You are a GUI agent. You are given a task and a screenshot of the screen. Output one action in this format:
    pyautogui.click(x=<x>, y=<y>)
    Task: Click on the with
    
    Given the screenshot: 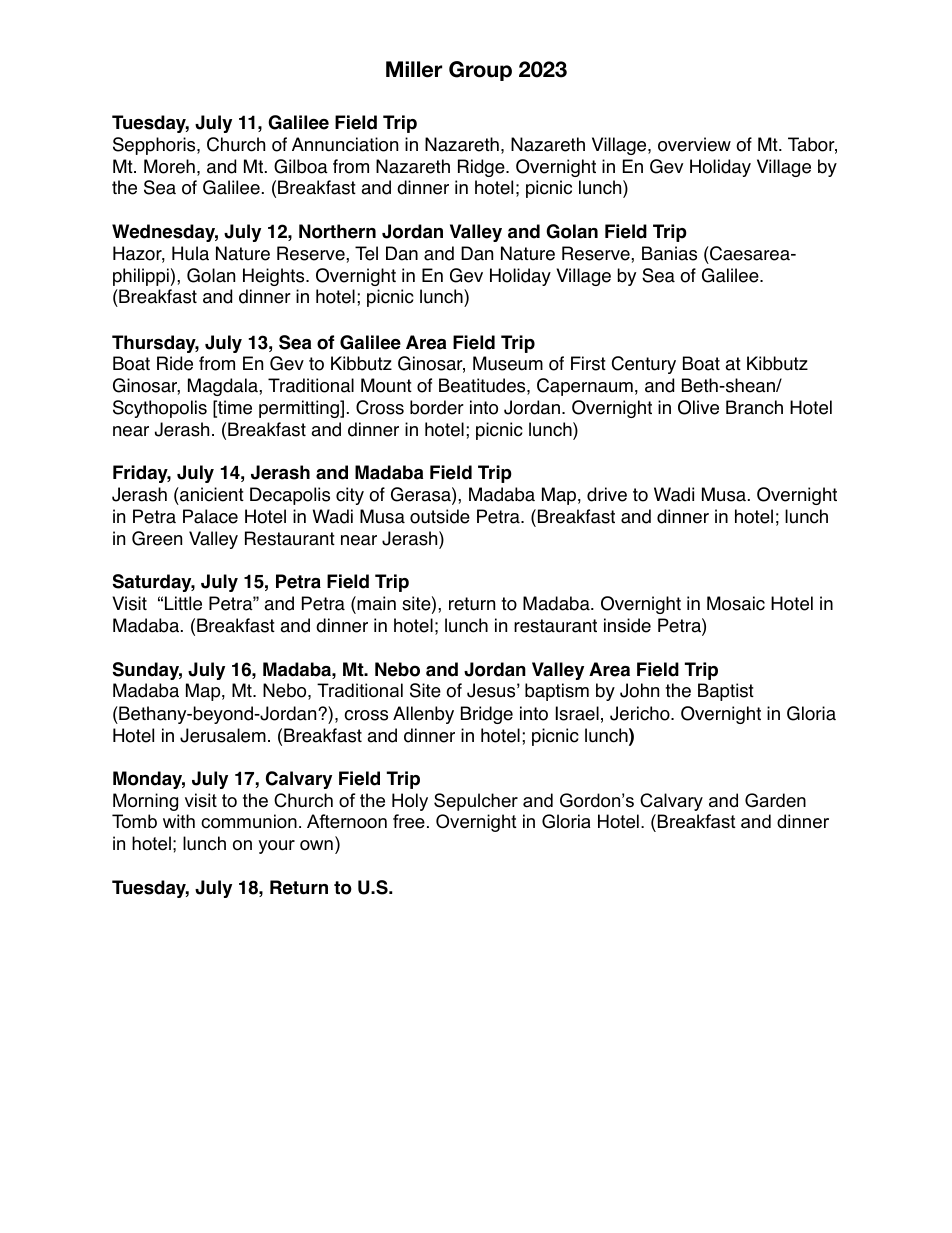 What is the action you would take?
    pyautogui.click(x=179, y=821)
